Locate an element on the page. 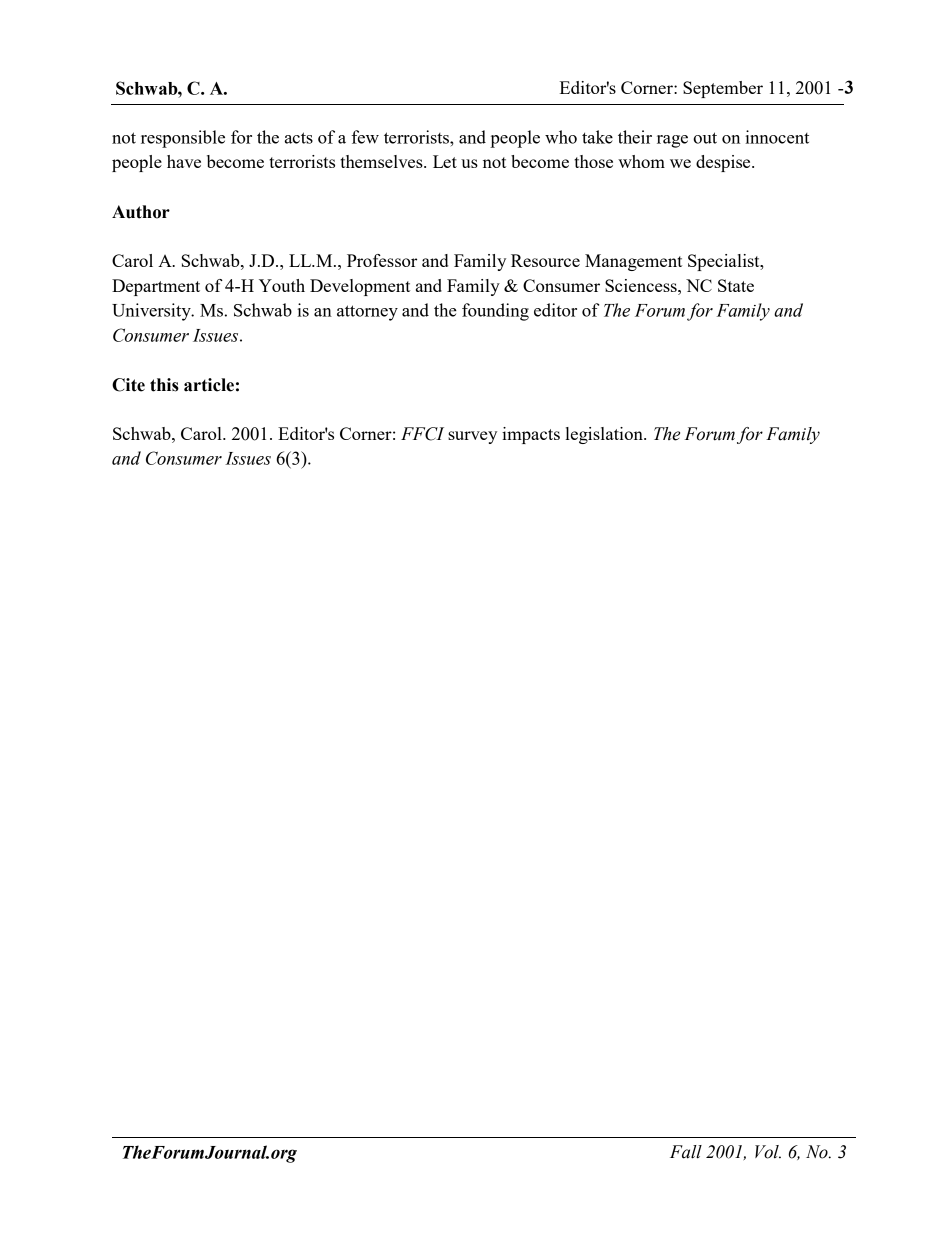 The width and height of the image is (952, 1233). responsible is located at coordinates (183, 139).
